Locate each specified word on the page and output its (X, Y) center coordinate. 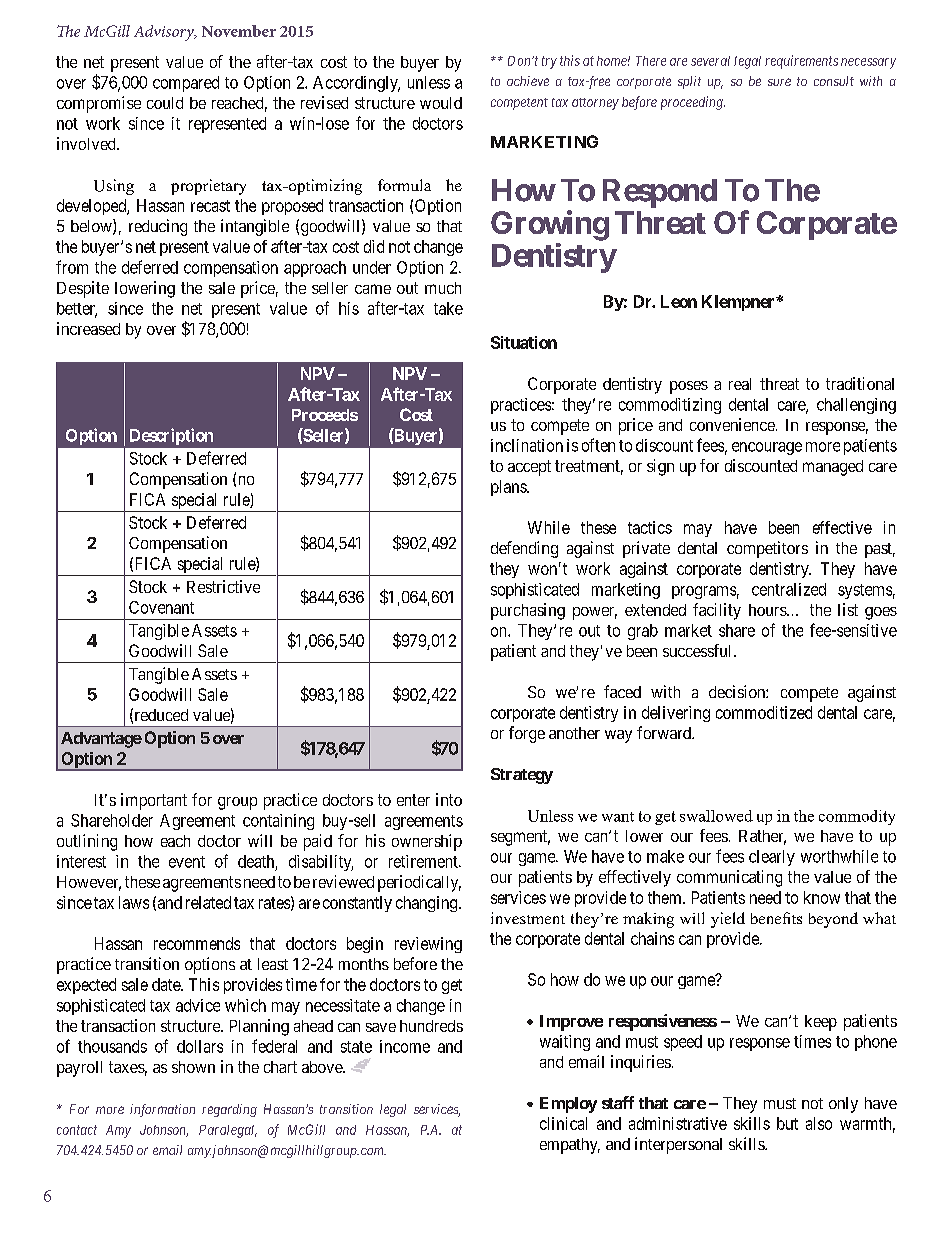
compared (186, 84)
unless (429, 82)
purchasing (528, 611)
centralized (789, 589)
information (162, 1110)
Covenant (161, 607)
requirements (801, 62)
